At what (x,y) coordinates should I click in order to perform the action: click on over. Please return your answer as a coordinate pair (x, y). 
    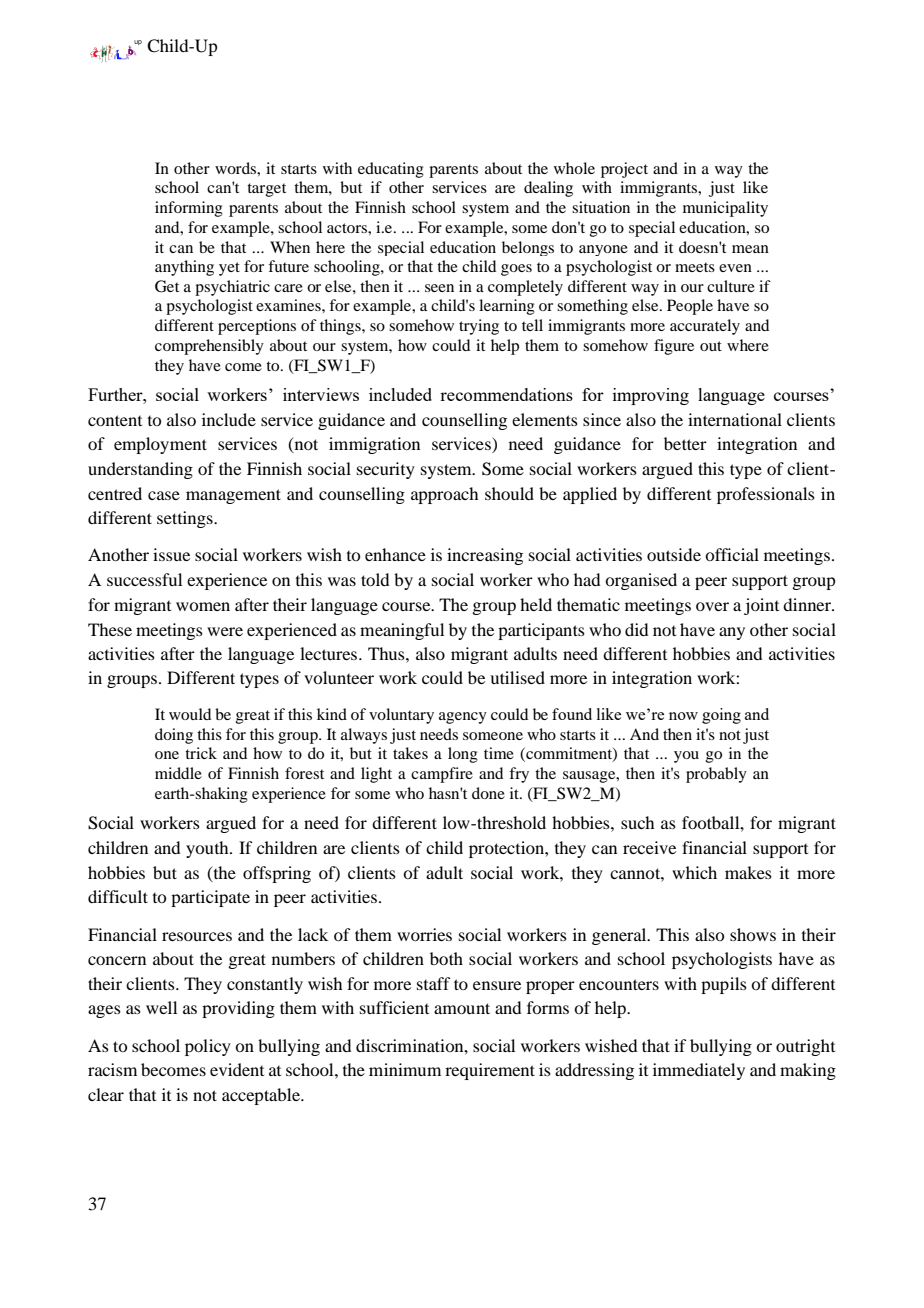
    Looking at the image, I should click on (712, 606).
